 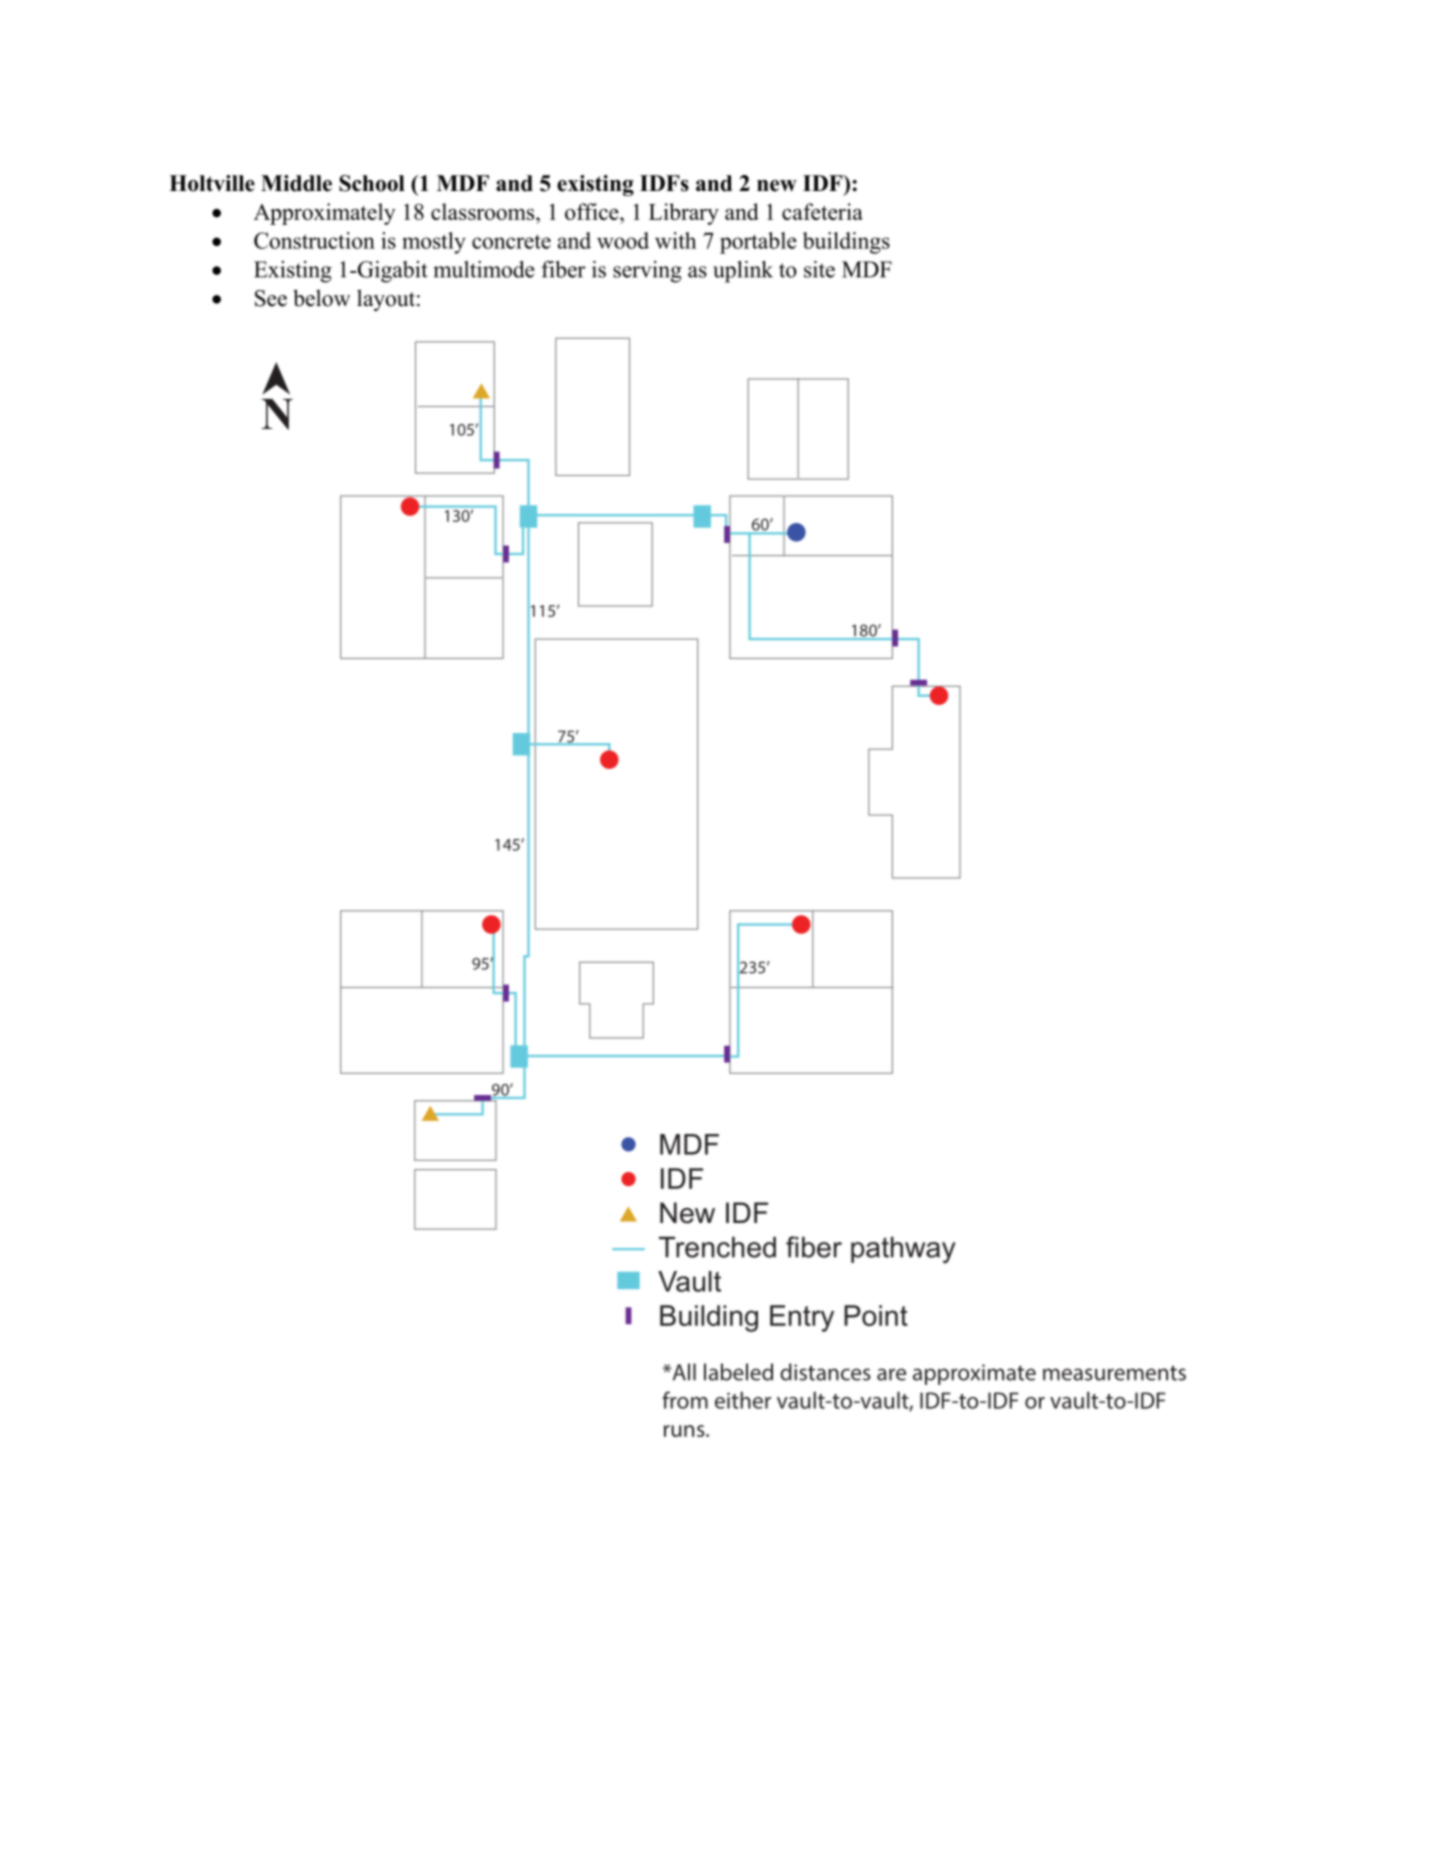 I want to click on cafeteria, so click(x=822, y=211).
